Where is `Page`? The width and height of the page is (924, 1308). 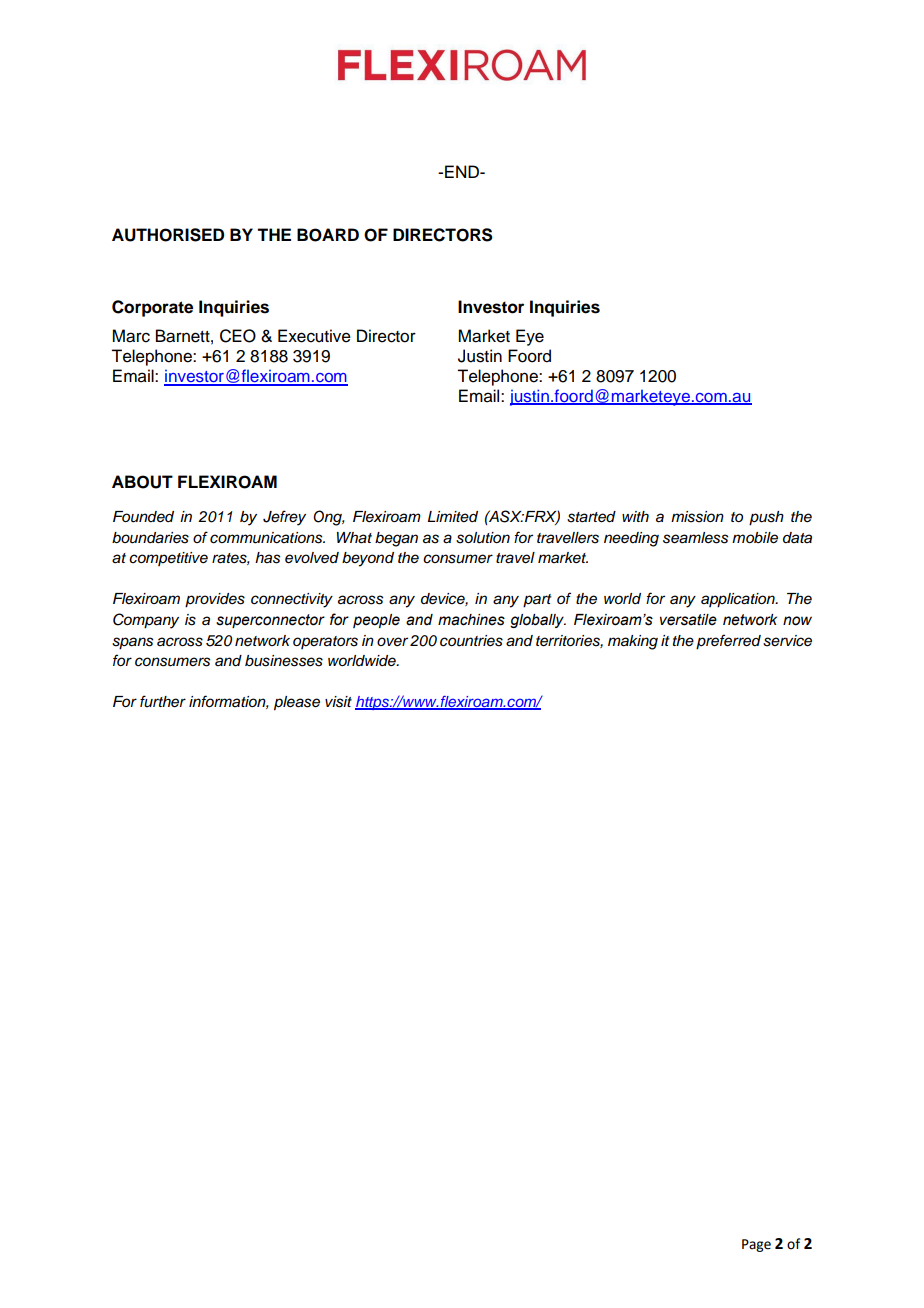 Page is located at coordinates (756, 1245).
